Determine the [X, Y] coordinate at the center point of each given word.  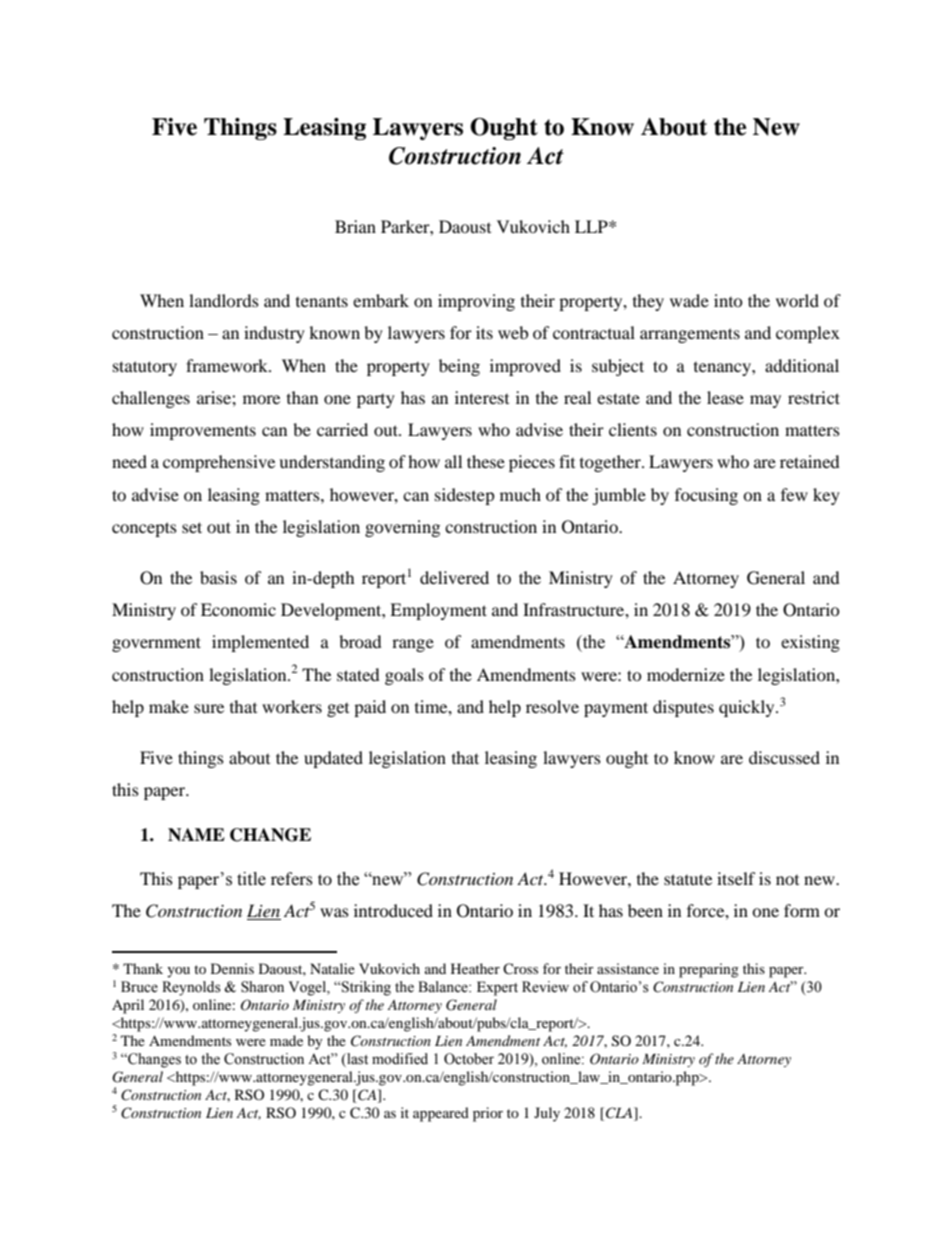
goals [404, 676]
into [728, 300]
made [286, 1040]
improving [476, 302]
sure [209, 708]
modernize [686, 674]
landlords [224, 300]
